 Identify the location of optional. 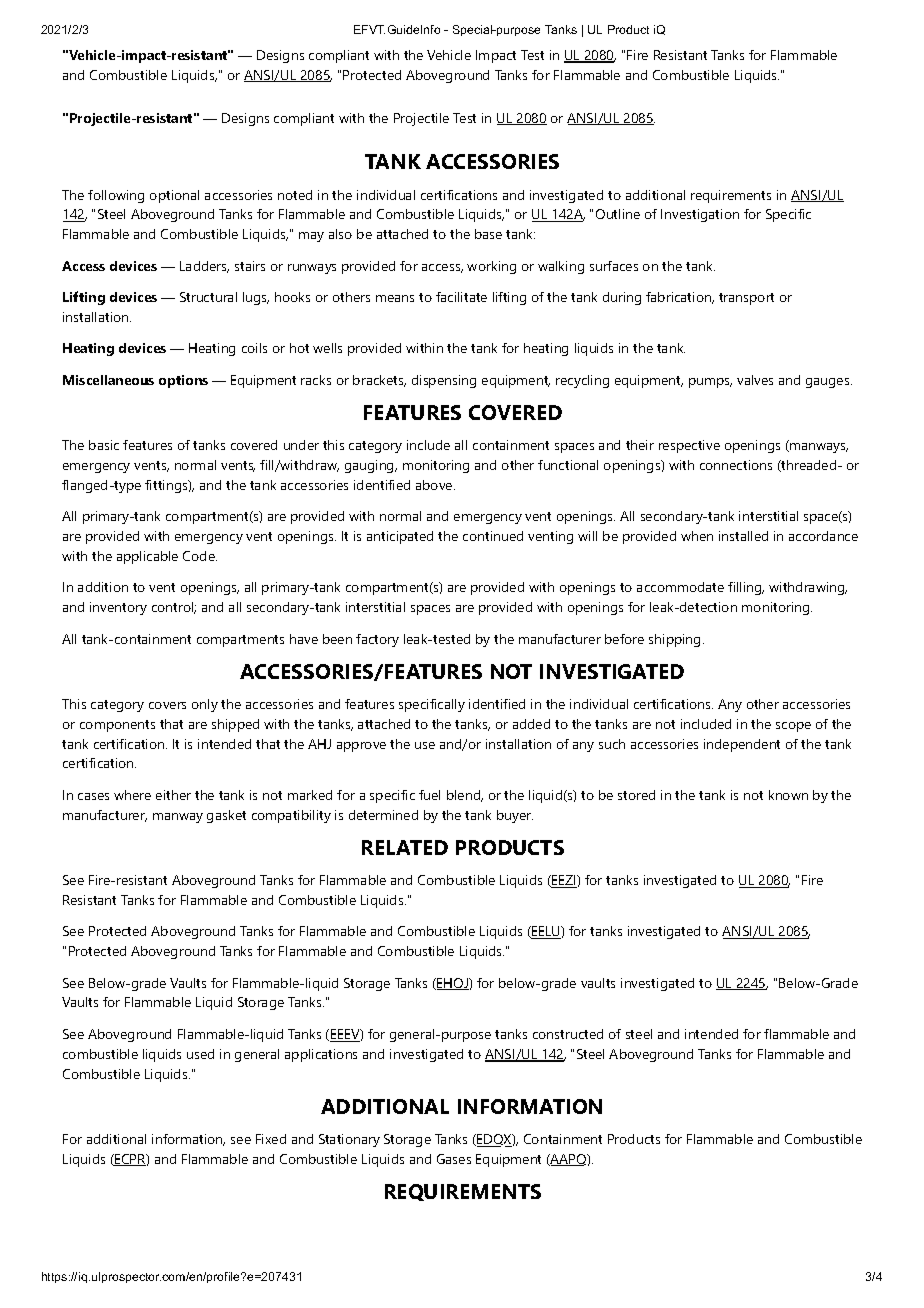
(174, 196).
